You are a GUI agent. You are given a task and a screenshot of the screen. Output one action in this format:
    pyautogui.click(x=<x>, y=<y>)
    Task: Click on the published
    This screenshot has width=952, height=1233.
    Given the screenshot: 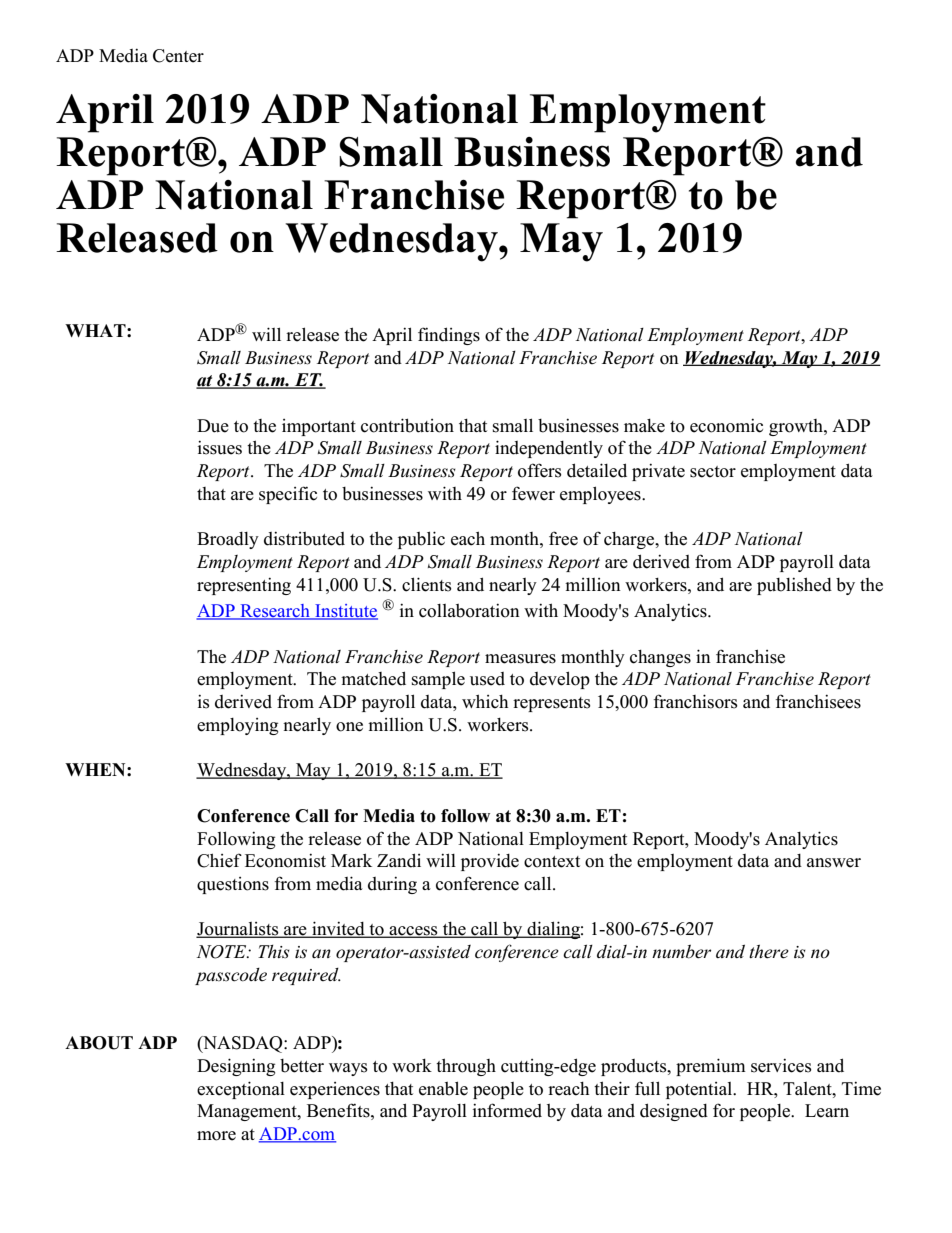 What is the action you would take?
    pyautogui.click(x=794, y=586)
